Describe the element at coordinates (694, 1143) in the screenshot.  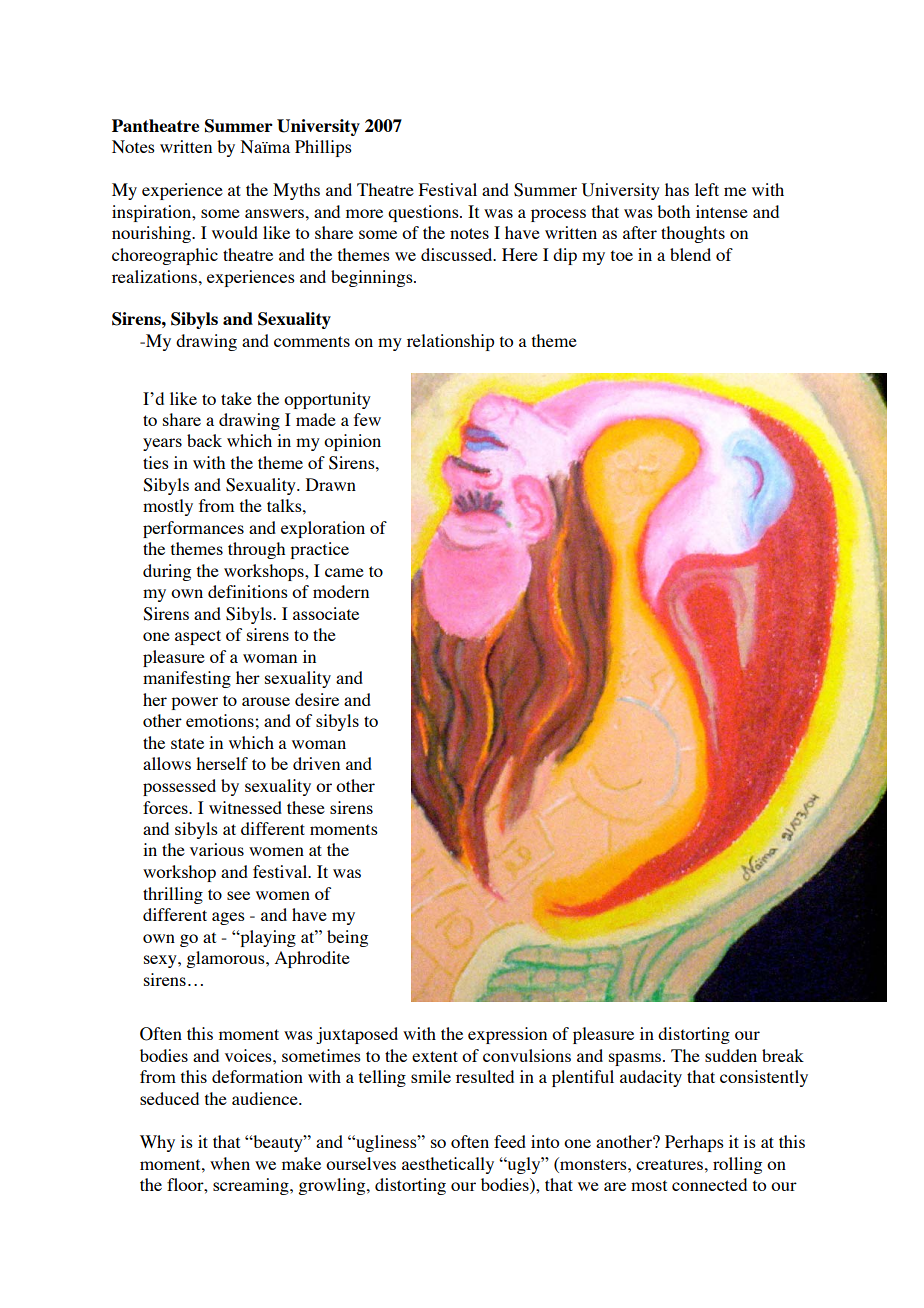
I see `Perhaps` at that location.
